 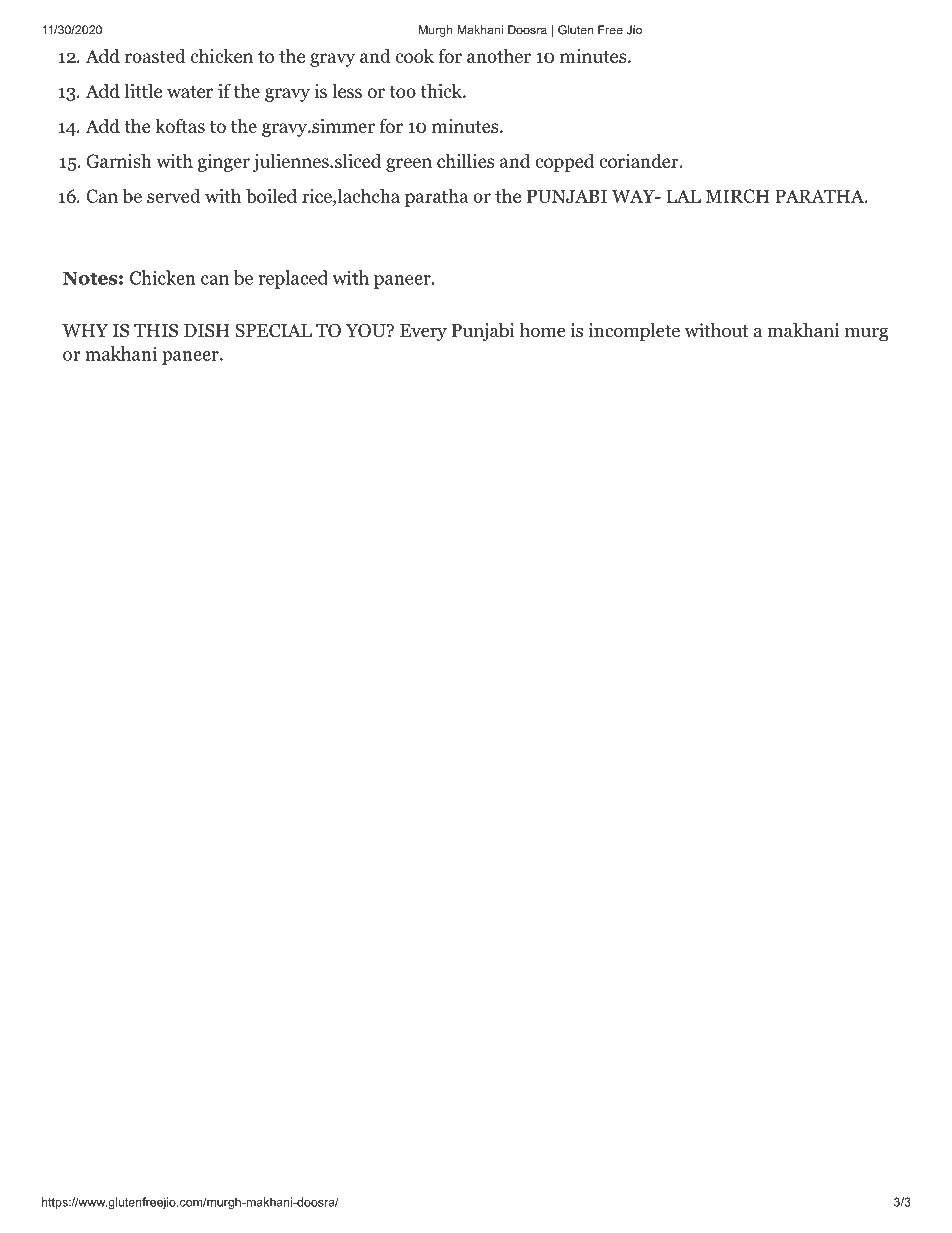 I want to click on green, so click(x=409, y=165).
